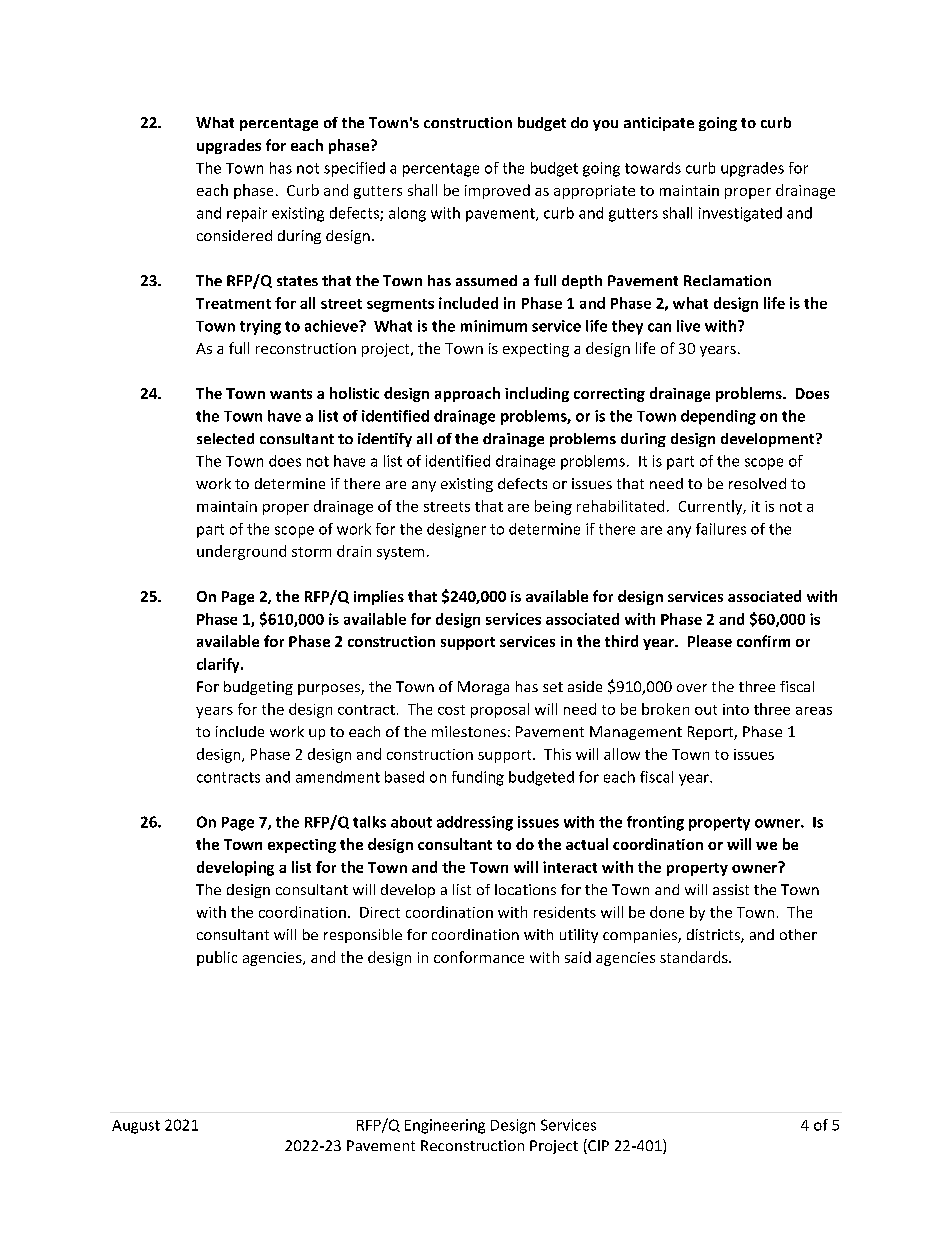 This screenshot has height=1233, width=952. What do you see at coordinates (653, 168) in the screenshot?
I see `towards` at bounding box center [653, 168].
